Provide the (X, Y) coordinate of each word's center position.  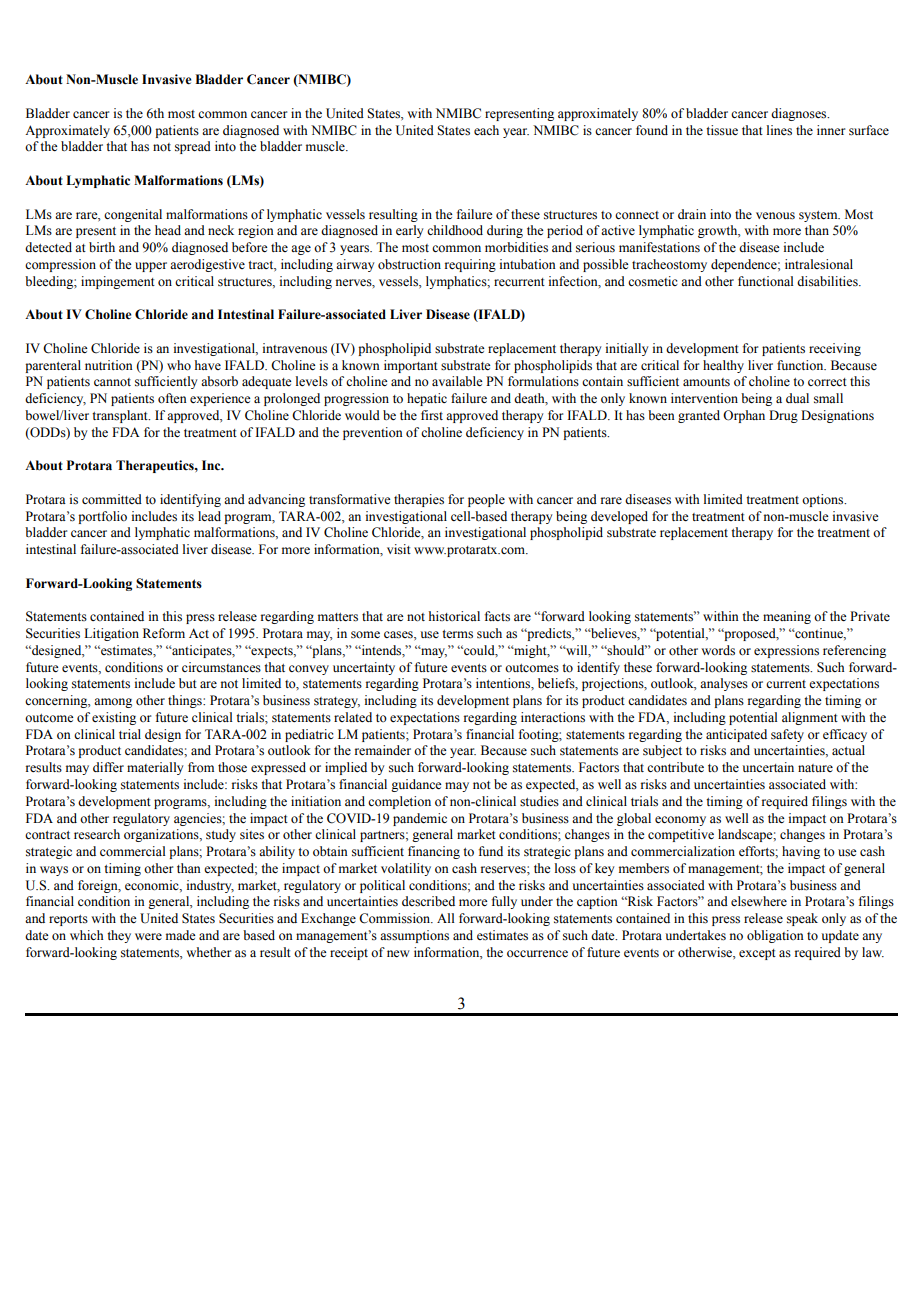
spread (193, 147)
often (172, 398)
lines (779, 130)
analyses (724, 684)
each (486, 130)
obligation (775, 936)
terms (457, 634)
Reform (164, 633)
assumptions (414, 936)
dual (797, 398)
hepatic (427, 399)
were (148, 936)
